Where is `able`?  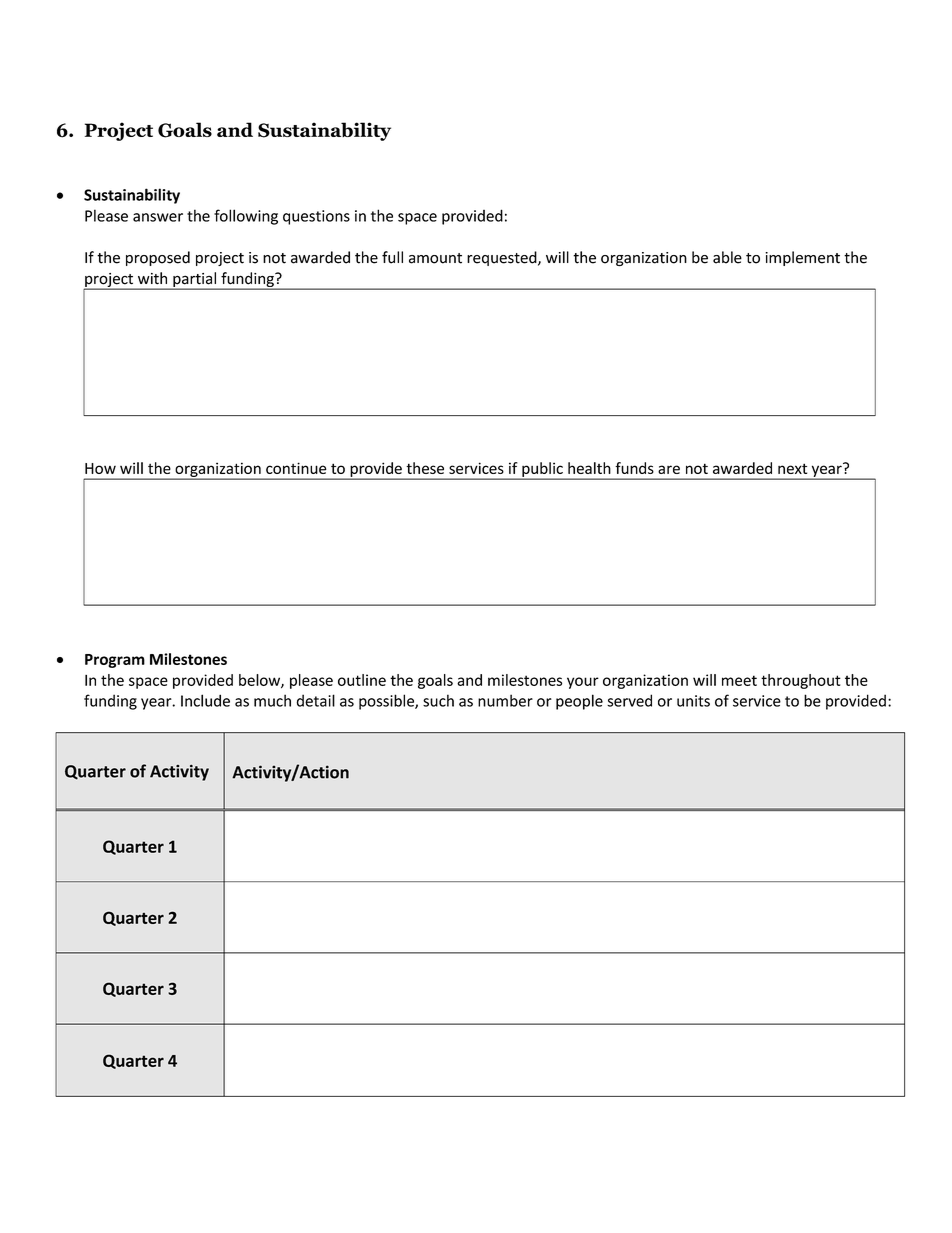 able is located at coordinates (727, 257).
